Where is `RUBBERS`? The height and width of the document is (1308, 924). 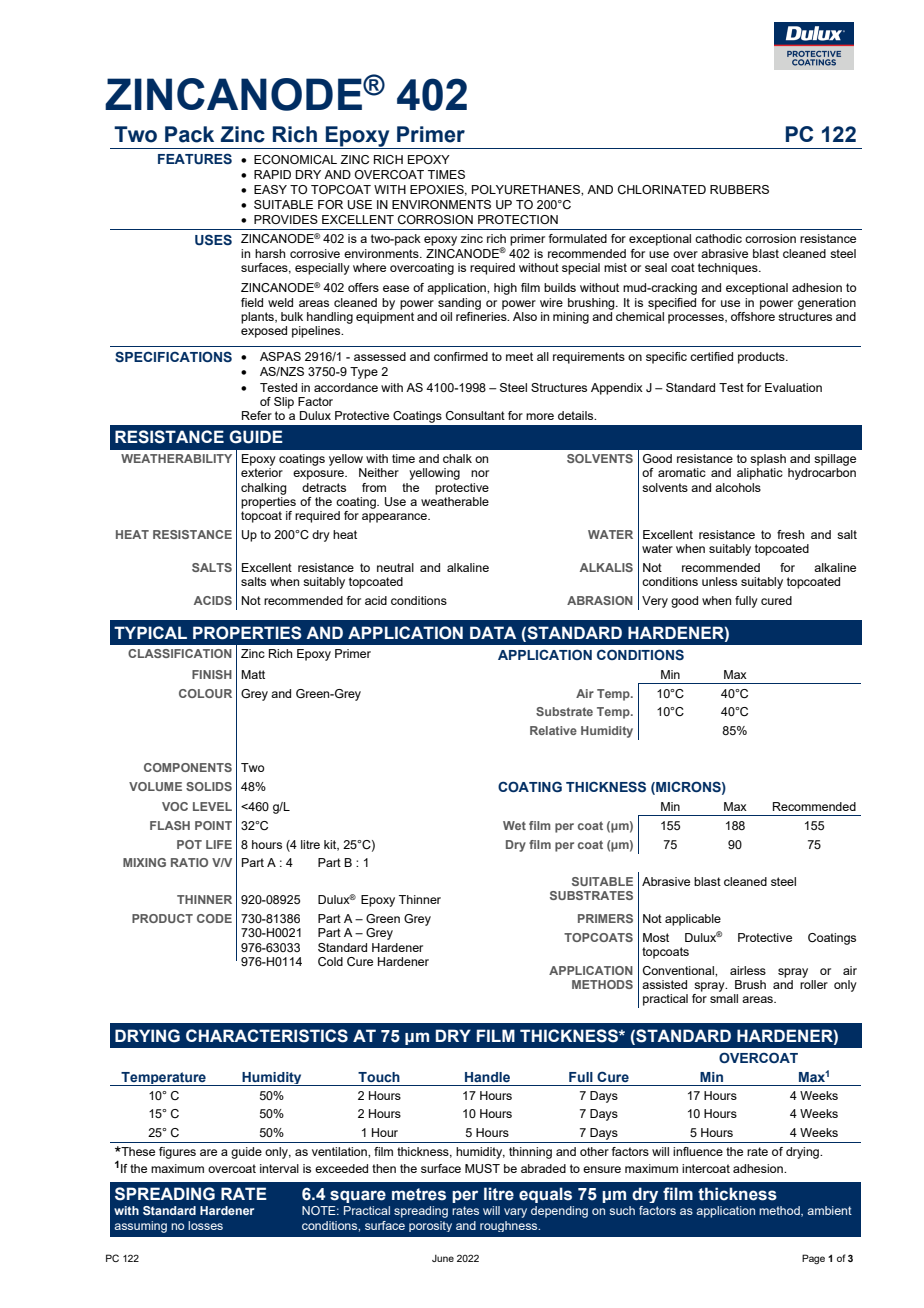 RUBBERS is located at coordinates (739, 189).
